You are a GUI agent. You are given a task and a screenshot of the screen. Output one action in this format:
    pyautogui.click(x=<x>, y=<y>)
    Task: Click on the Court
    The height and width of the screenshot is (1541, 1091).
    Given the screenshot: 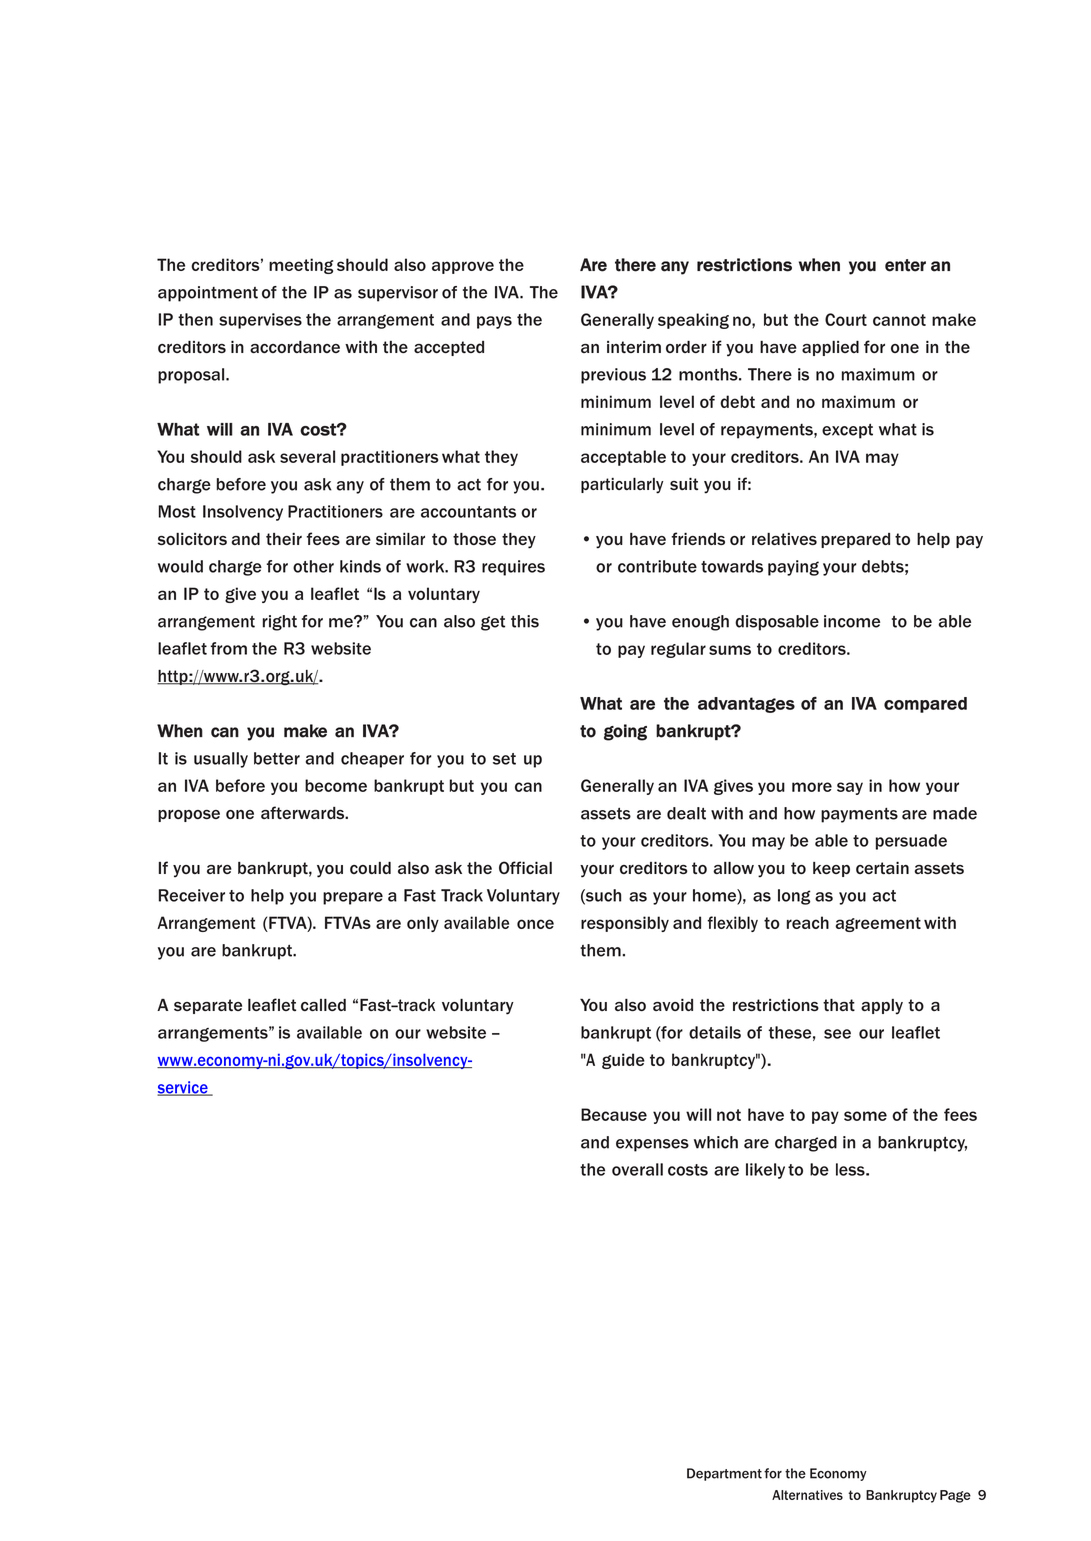 What is the action you would take?
    pyautogui.click(x=846, y=319)
